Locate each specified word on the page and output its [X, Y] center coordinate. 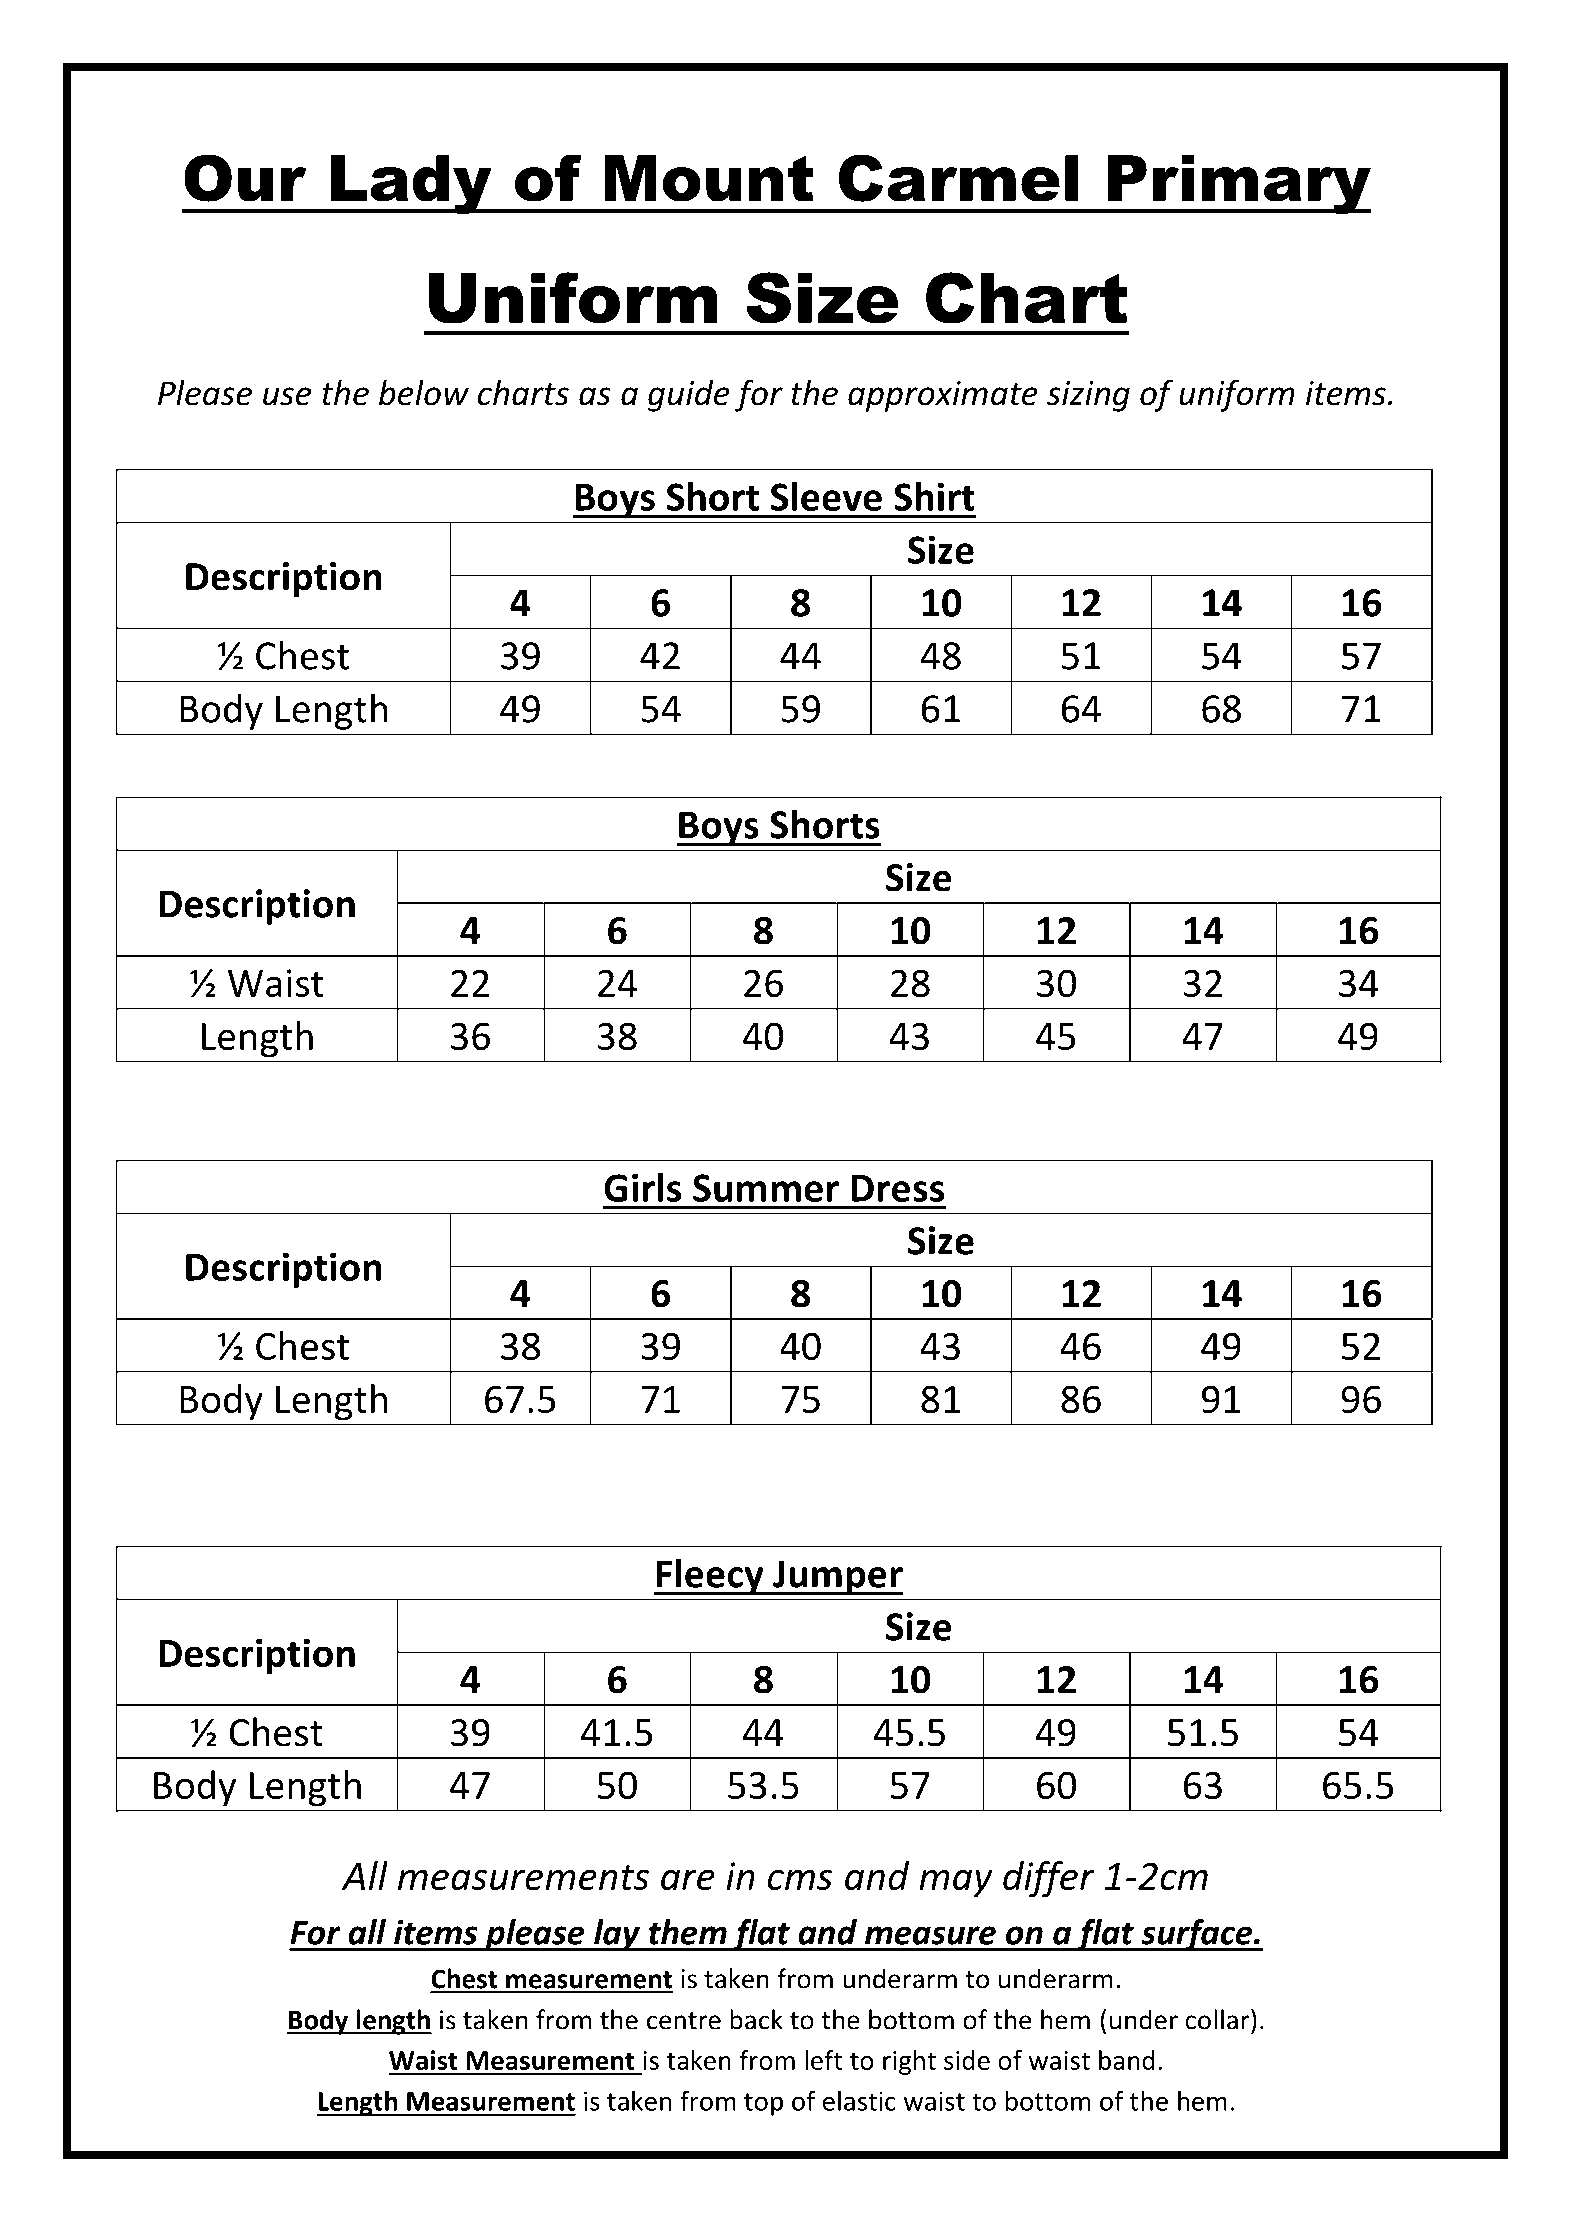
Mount [709, 178]
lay [617, 1935]
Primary [1238, 184]
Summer [766, 1188]
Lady [411, 184]
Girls [643, 1187]
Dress [898, 1188]
